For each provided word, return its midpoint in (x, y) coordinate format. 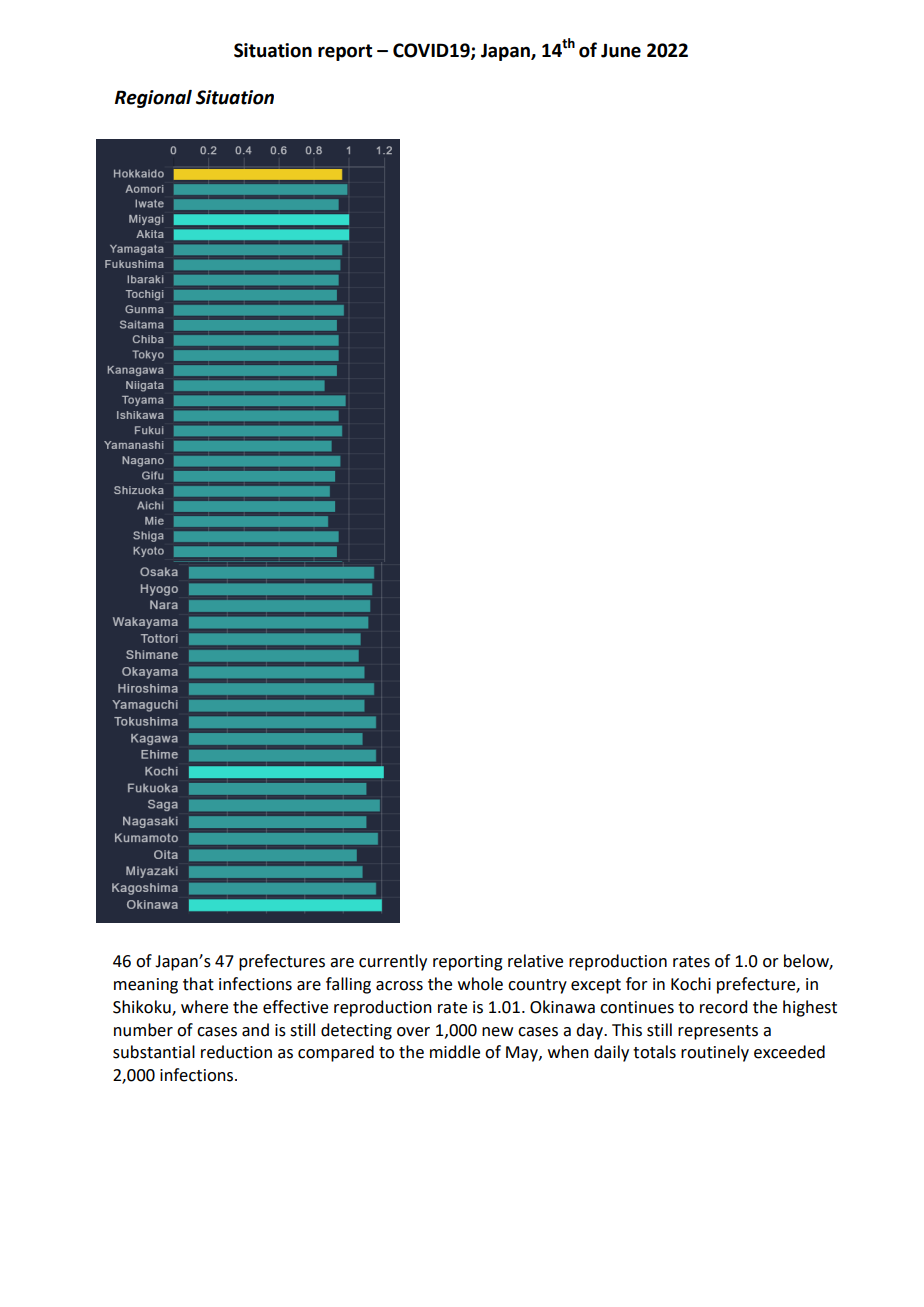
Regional (153, 99)
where (204, 1007)
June (621, 51)
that (198, 984)
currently (393, 962)
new (497, 1032)
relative (535, 961)
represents (718, 1032)
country (537, 986)
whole (480, 984)
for (637, 984)
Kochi (691, 984)
